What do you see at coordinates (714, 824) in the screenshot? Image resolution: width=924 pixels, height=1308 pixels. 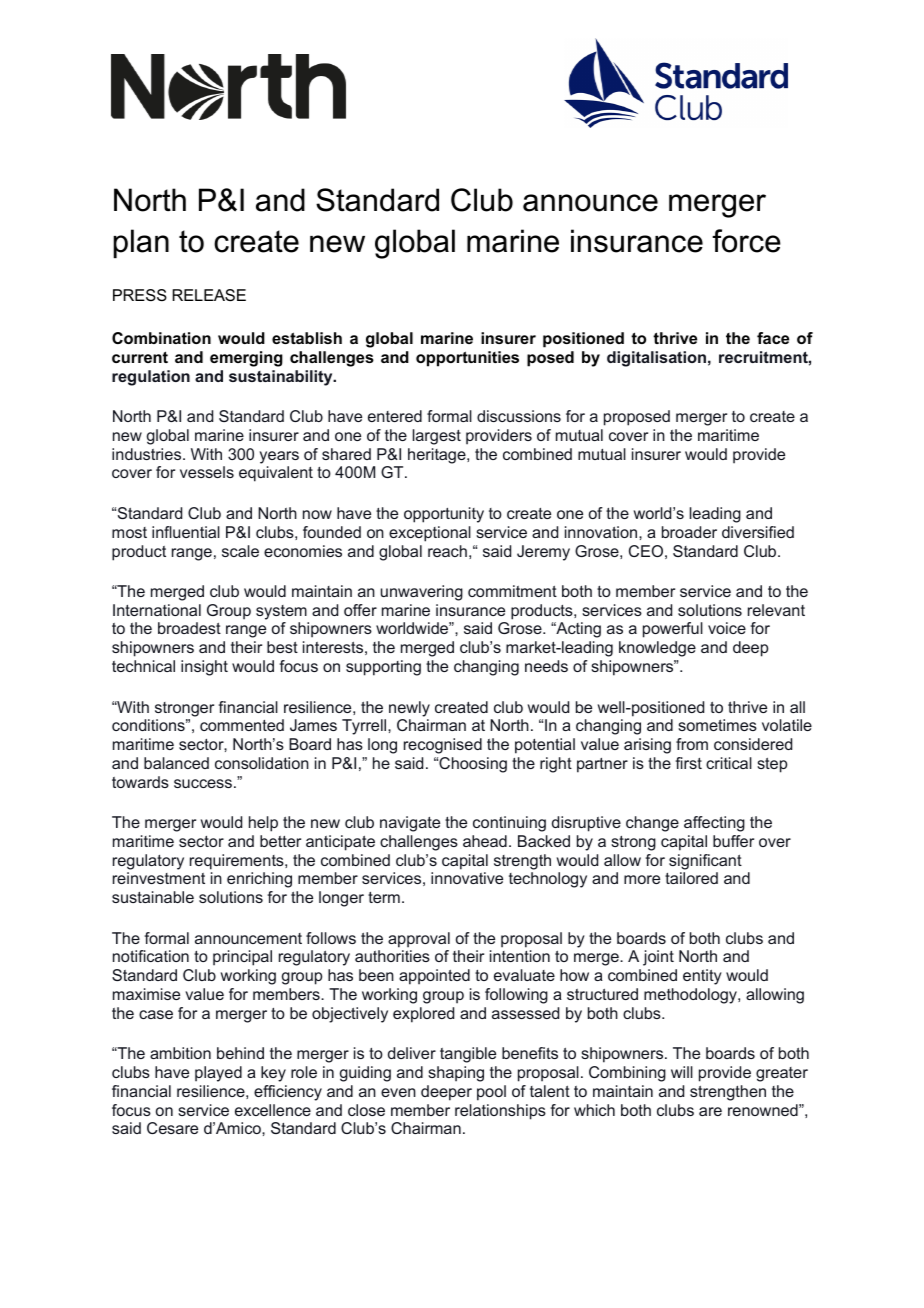 I see `affecting` at bounding box center [714, 824].
